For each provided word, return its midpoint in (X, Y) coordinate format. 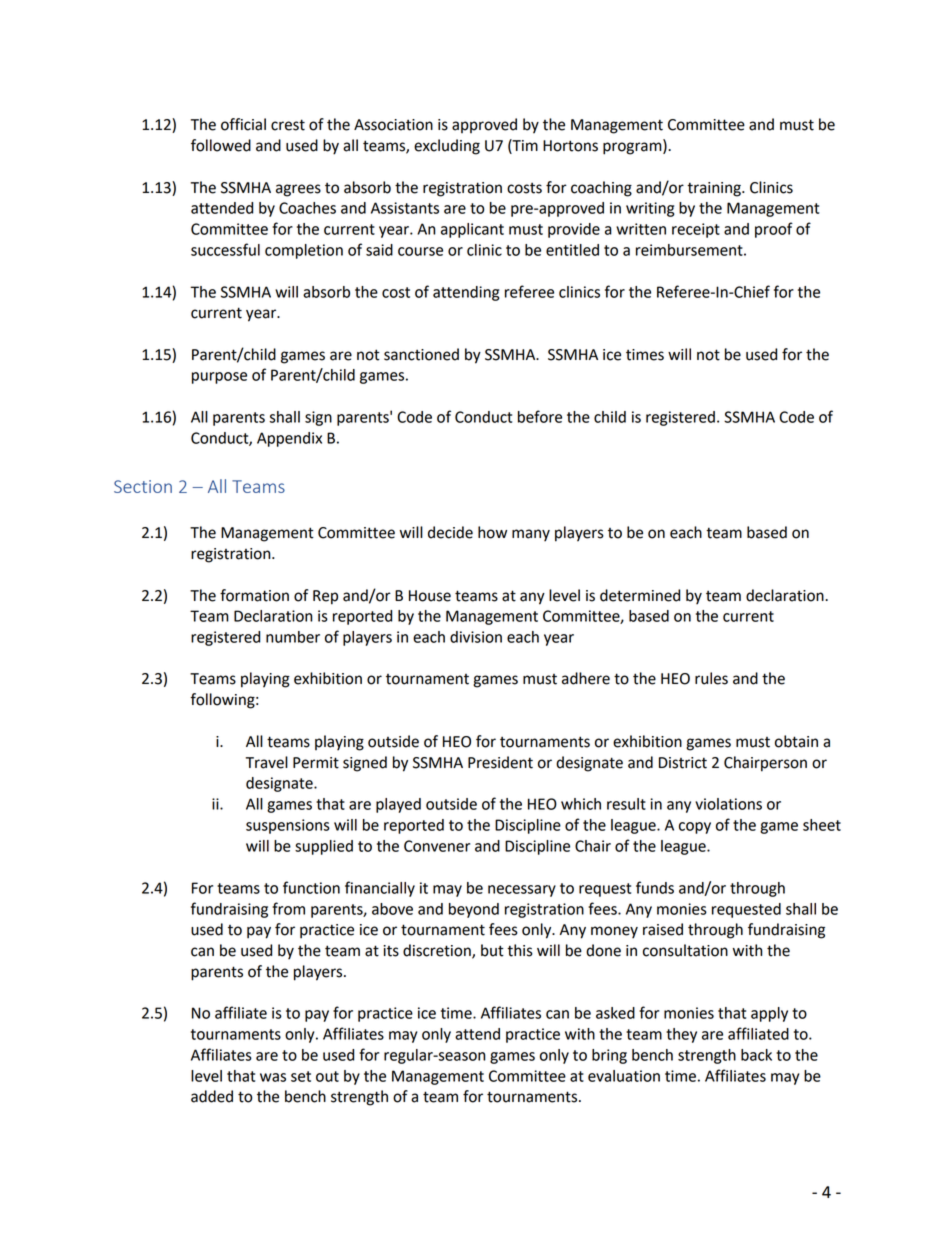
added (212, 1096)
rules (711, 678)
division (476, 637)
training (715, 189)
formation (254, 595)
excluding (447, 147)
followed (221, 145)
